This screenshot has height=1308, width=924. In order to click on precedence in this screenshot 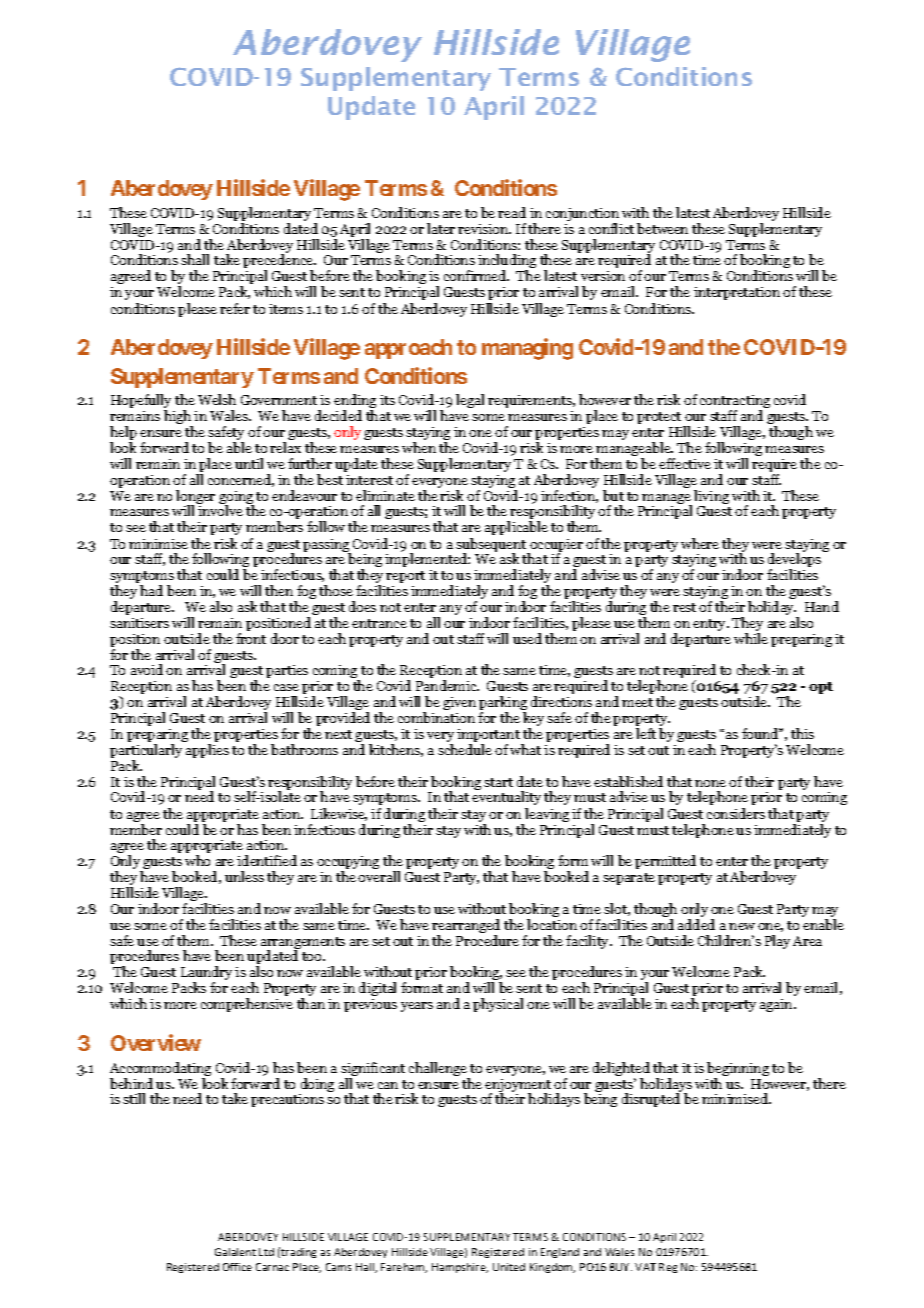, I will do `click(279, 262)`.
